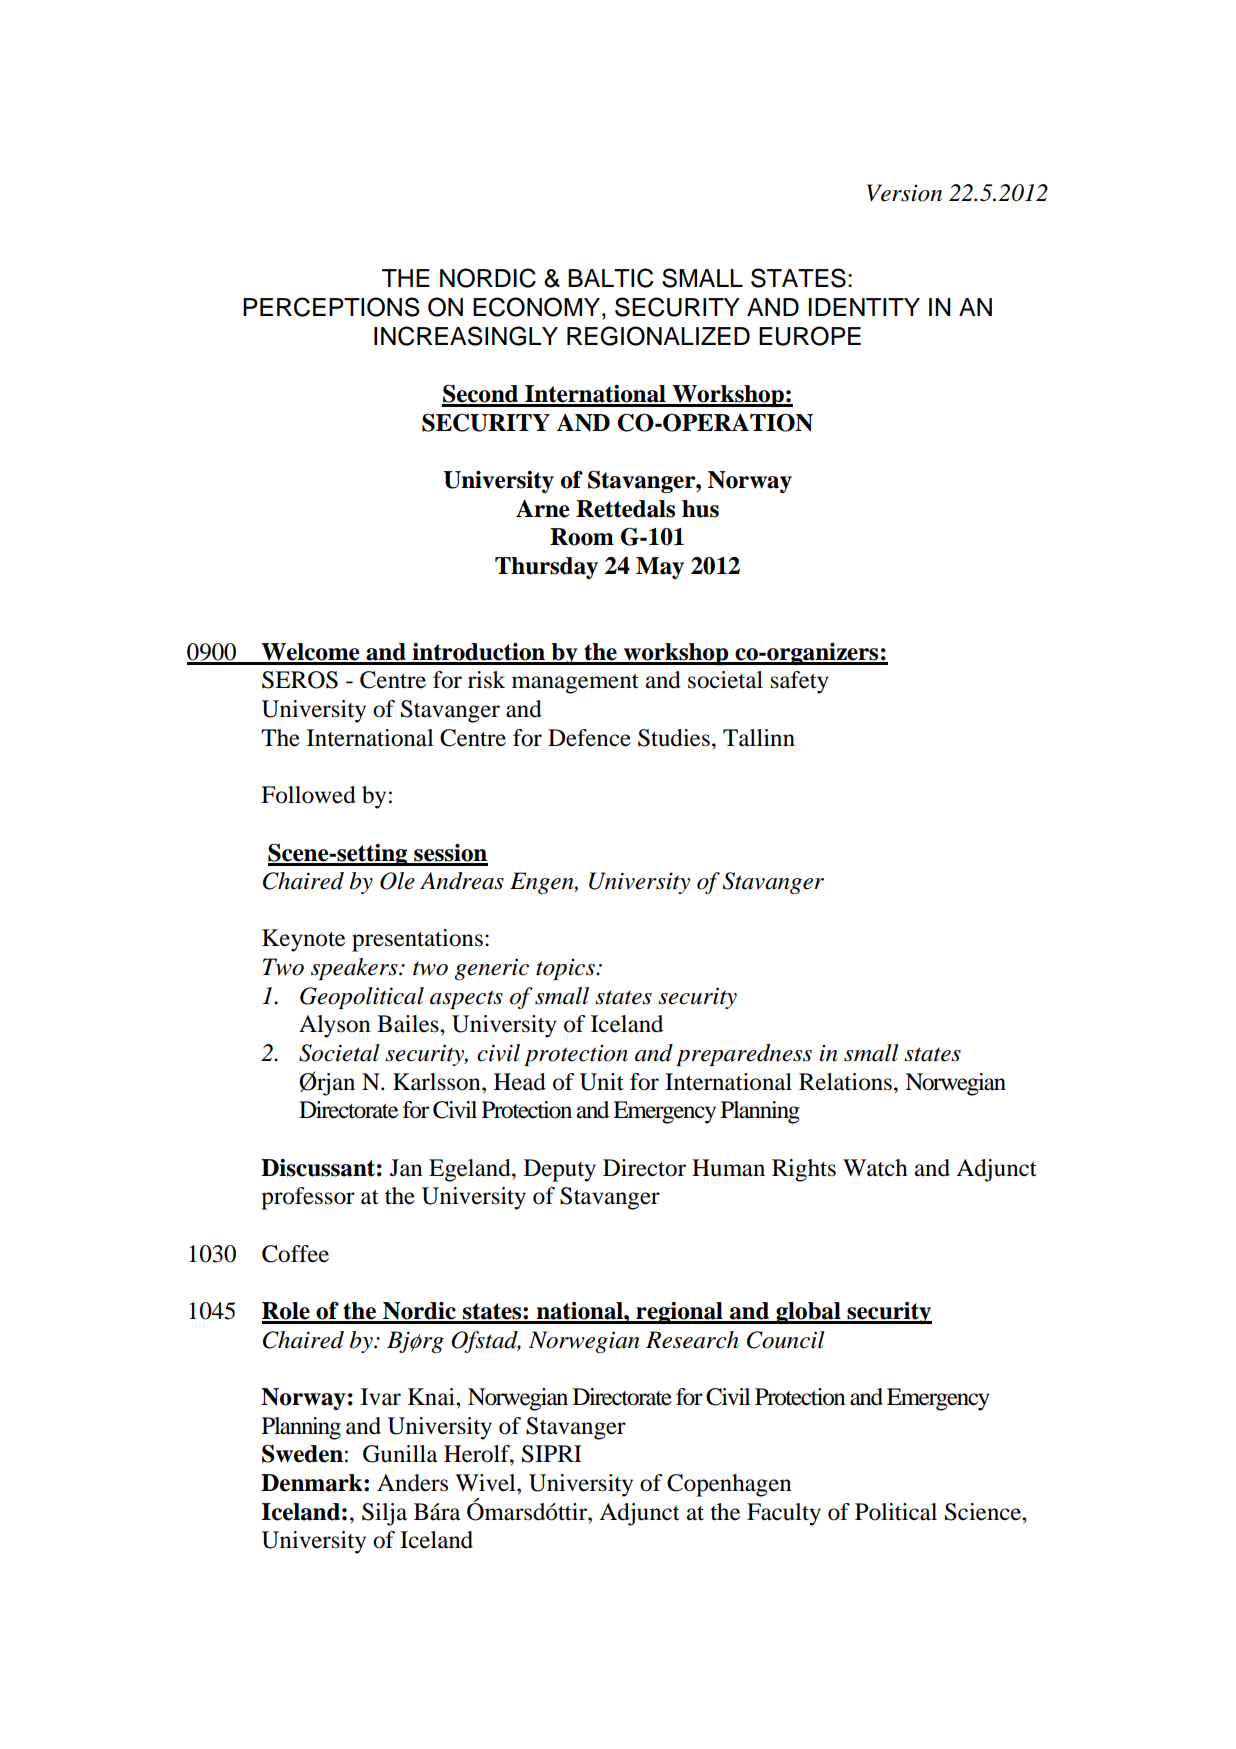 The width and height of the page is (1236, 1749). What do you see at coordinates (582, 537) in the page?
I see `Room` at bounding box center [582, 537].
